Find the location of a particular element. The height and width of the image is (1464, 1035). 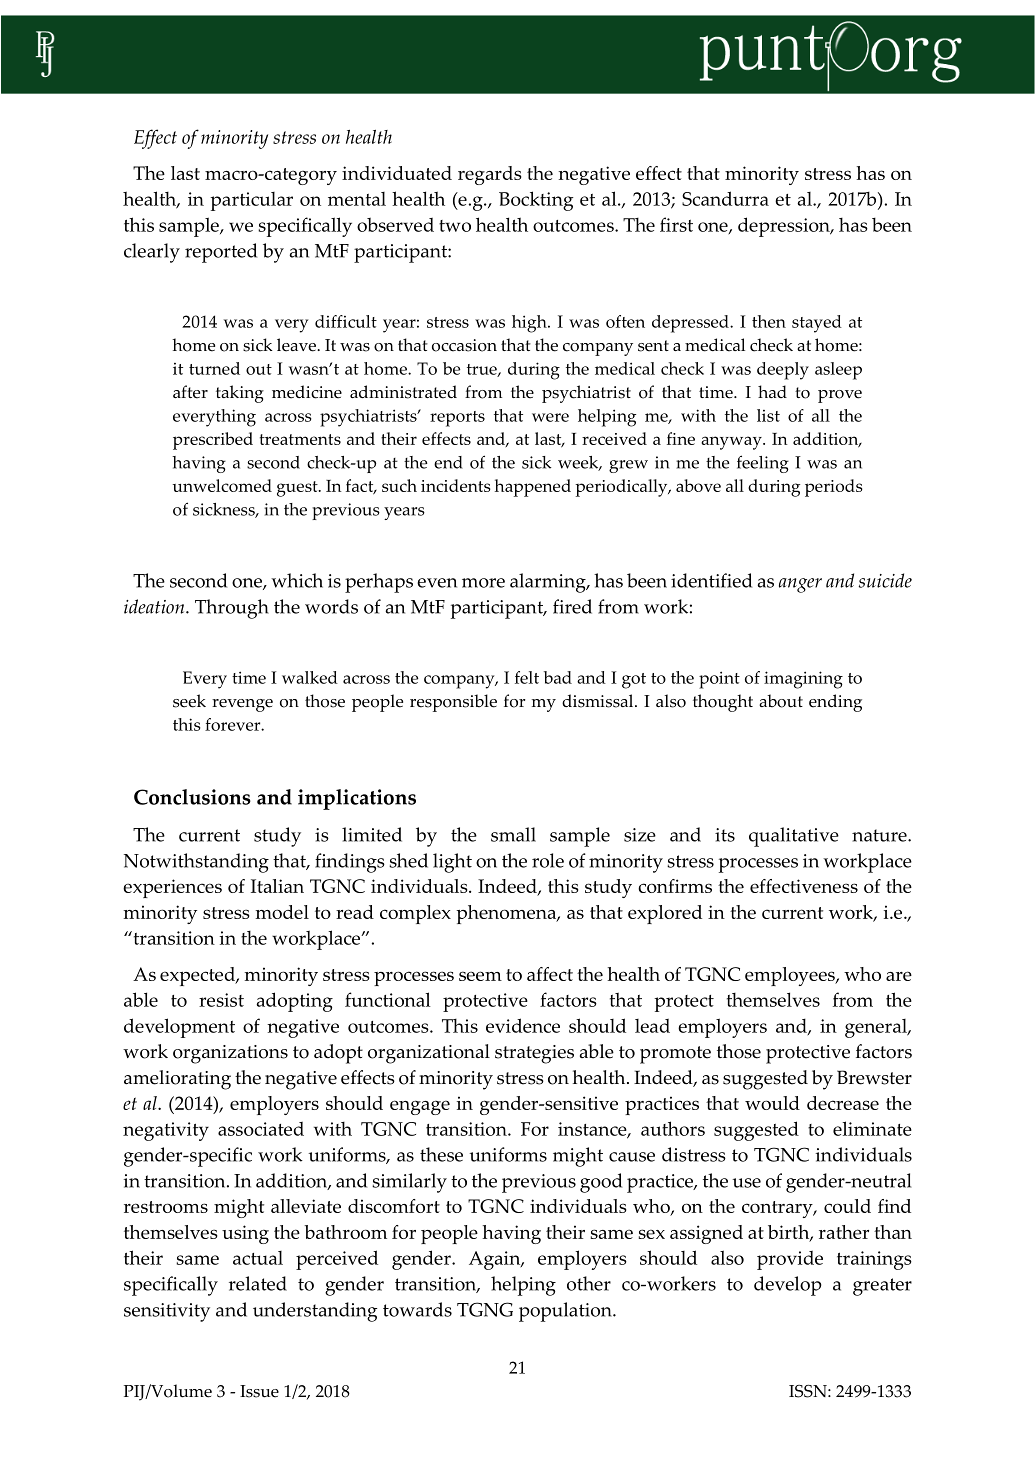

qualitative is located at coordinates (794, 837).
